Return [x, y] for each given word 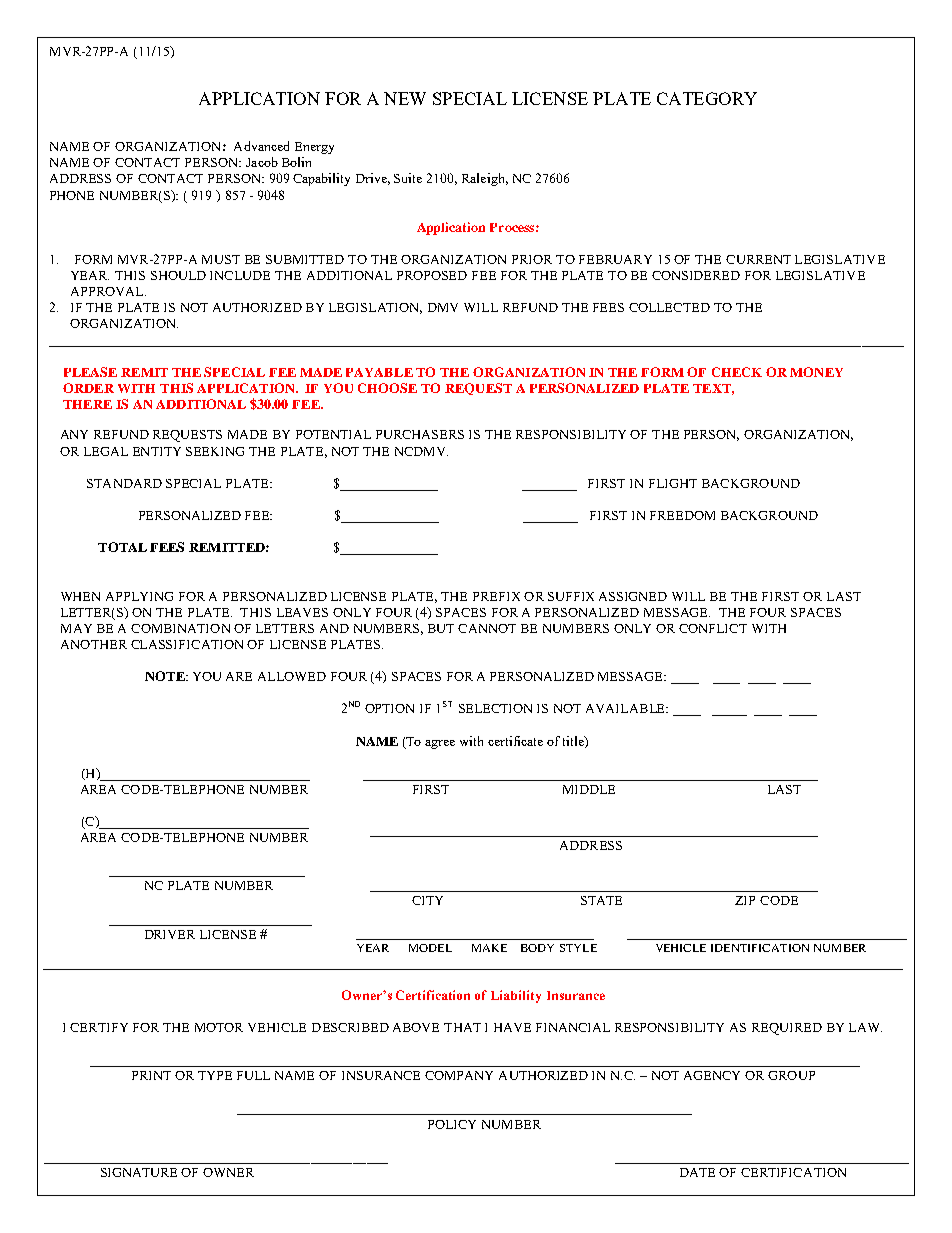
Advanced [261, 146]
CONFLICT [713, 628]
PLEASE [90, 372]
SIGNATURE [139, 1172]
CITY [427, 900]
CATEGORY [707, 98]
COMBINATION [180, 628]
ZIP [745, 900]
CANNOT [487, 628]
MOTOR [219, 1027]
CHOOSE [387, 388]
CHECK [737, 372]
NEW [405, 98]
